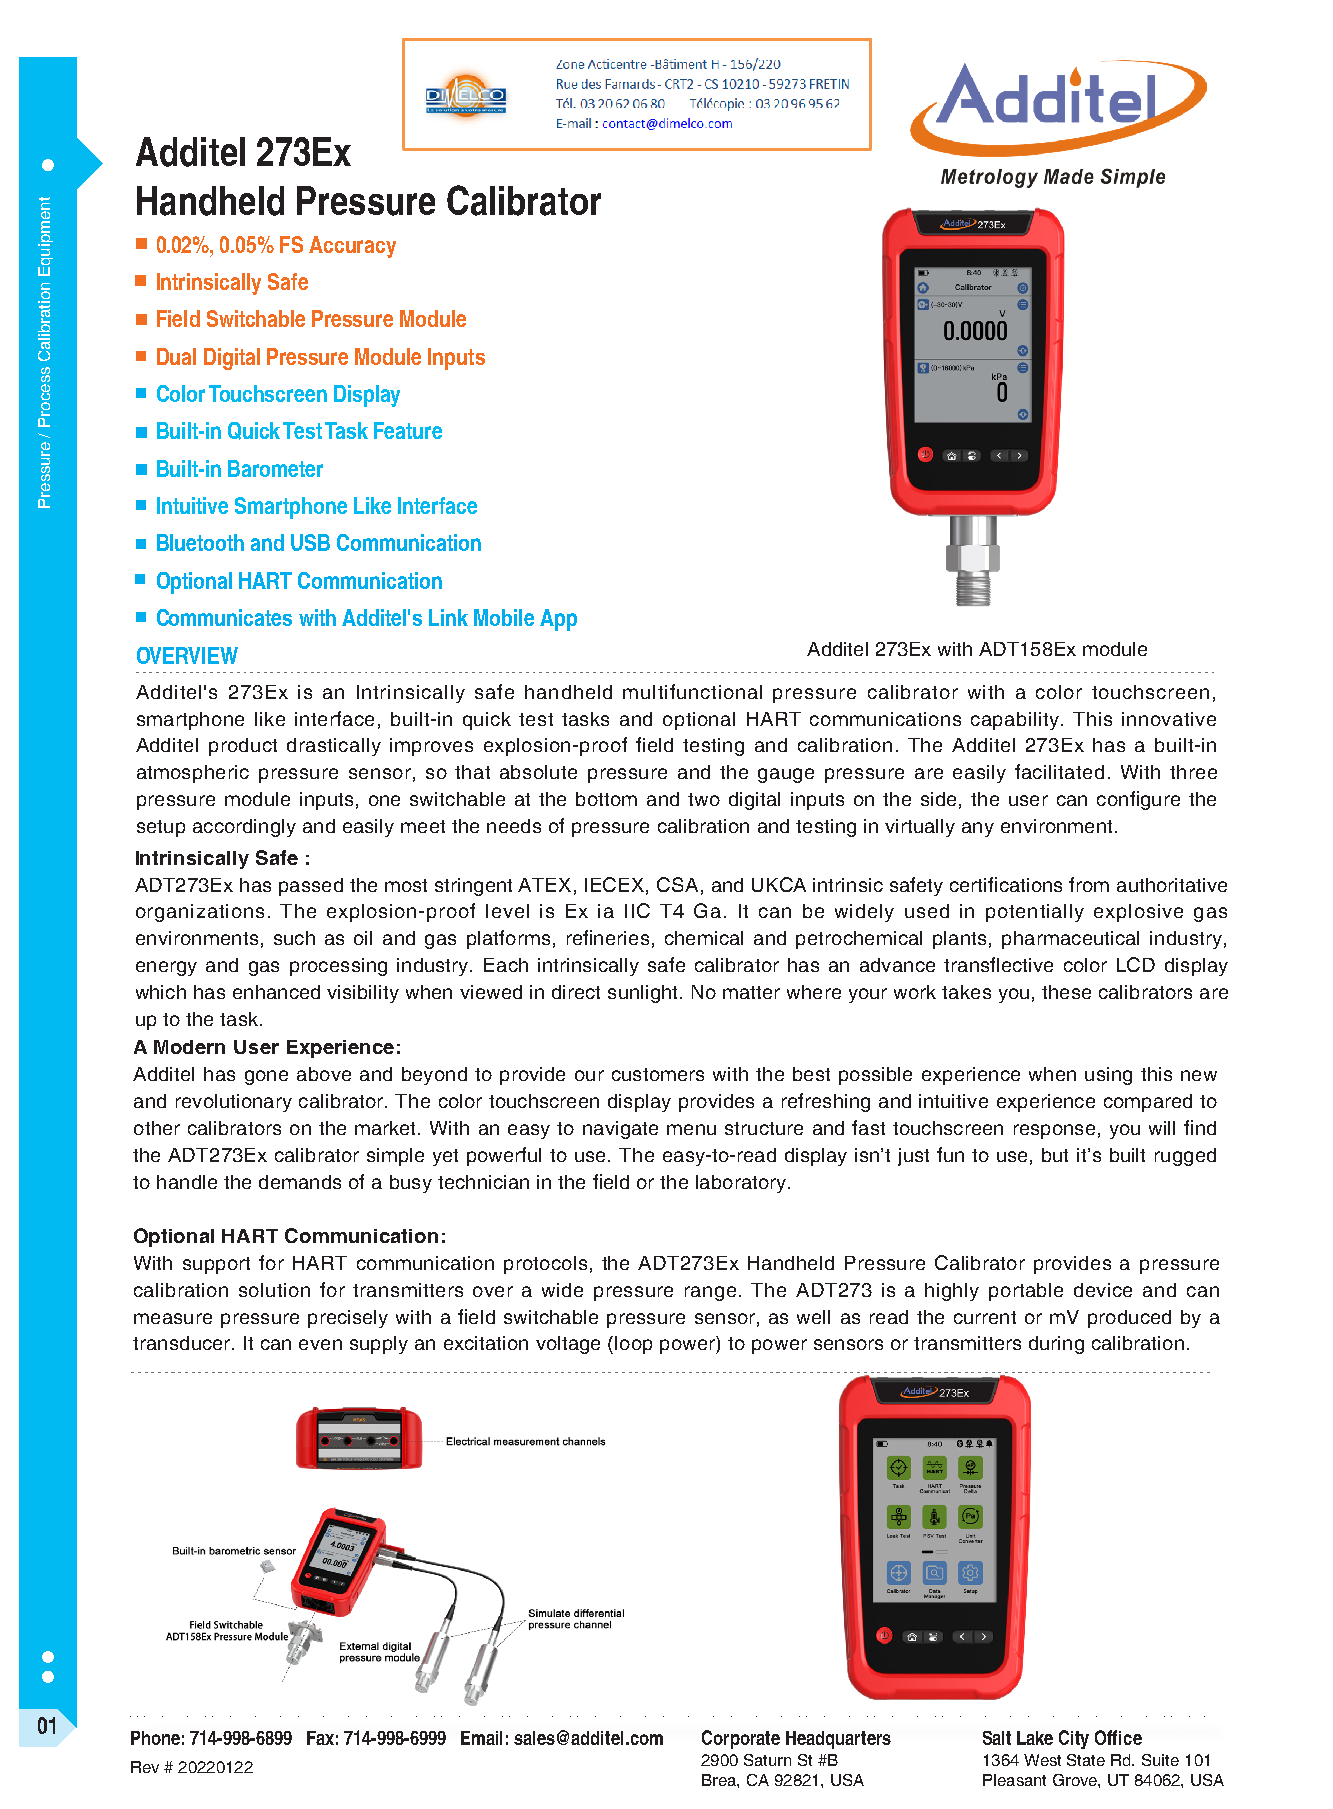  What do you see at coordinates (408, 430) in the screenshot?
I see `Feature` at bounding box center [408, 430].
